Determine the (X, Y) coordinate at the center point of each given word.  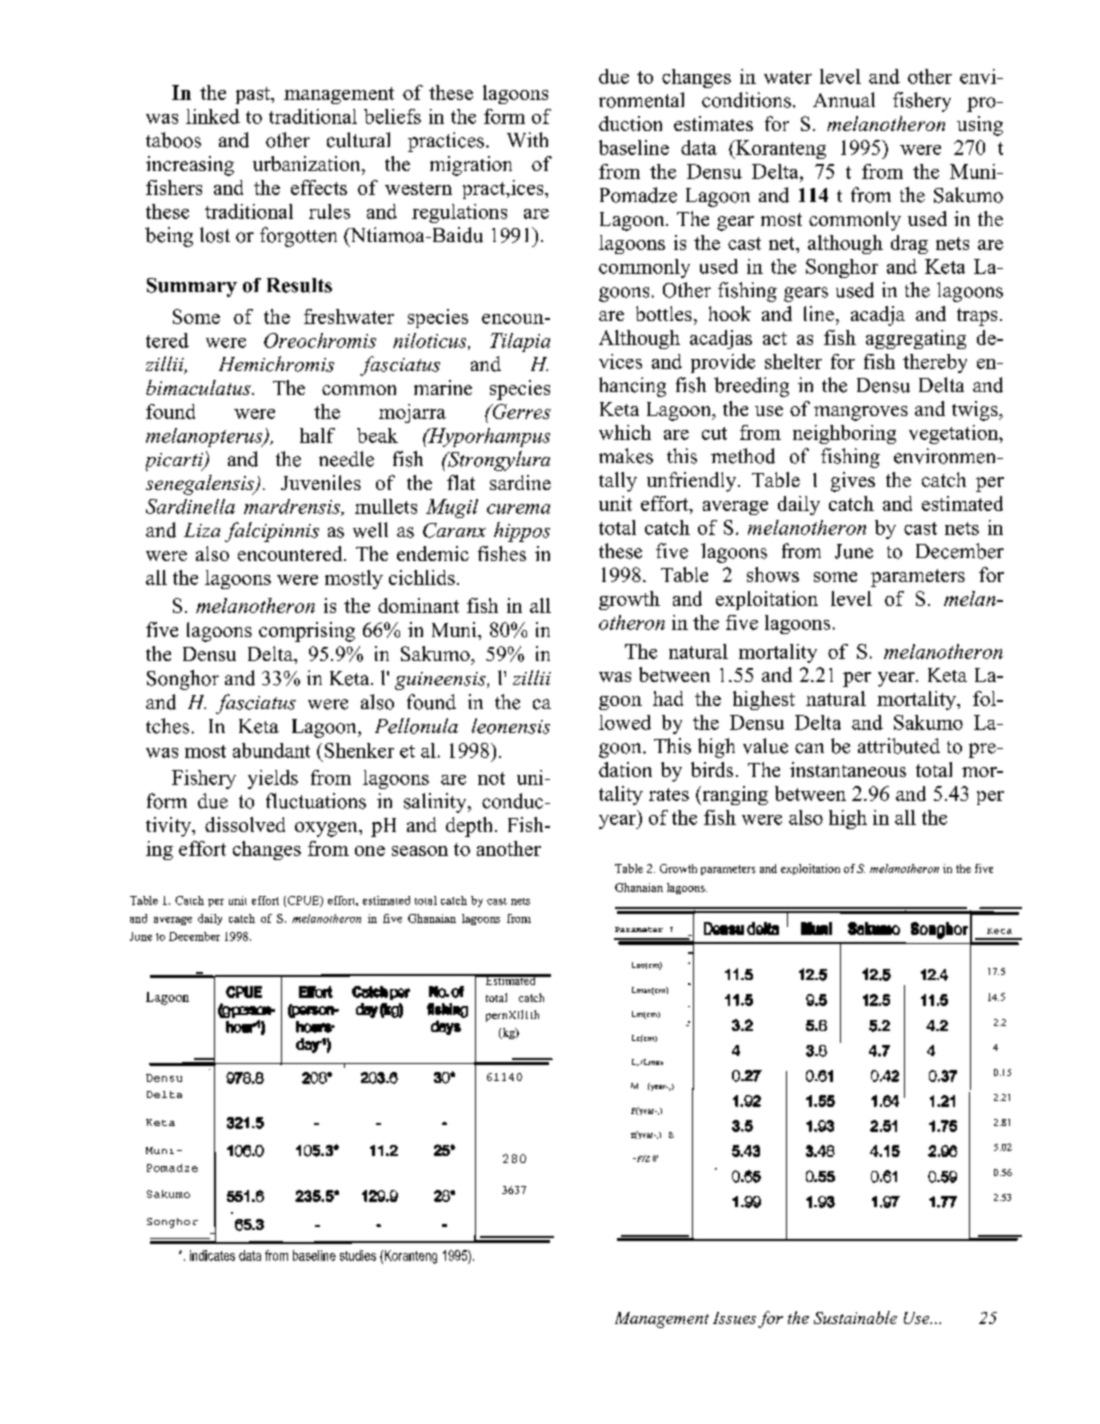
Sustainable (855, 1317)
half (317, 435)
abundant (271, 750)
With (527, 139)
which (625, 432)
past (254, 95)
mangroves (861, 413)
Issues (734, 1318)
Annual (844, 100)
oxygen (327, 829)
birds (712, 769)
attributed (899, 746)
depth (471, 827)
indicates (212, 1255)
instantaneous (848, 769)
